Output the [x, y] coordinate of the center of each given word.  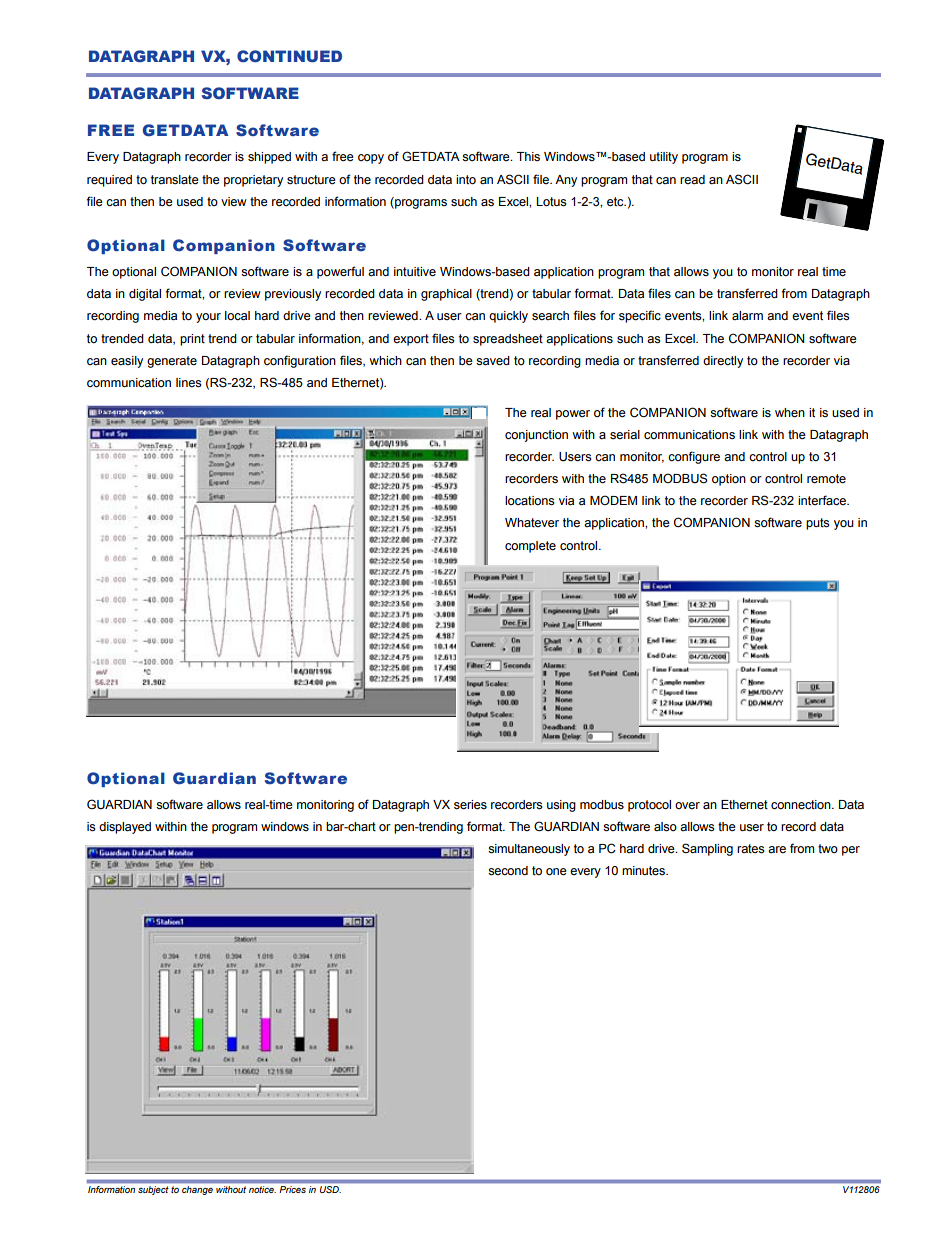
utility [664, 158]
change [197, 1190]
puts [818, 524]
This [528, 156]
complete [530, 547]
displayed [125, 828]
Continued [289, 56]
